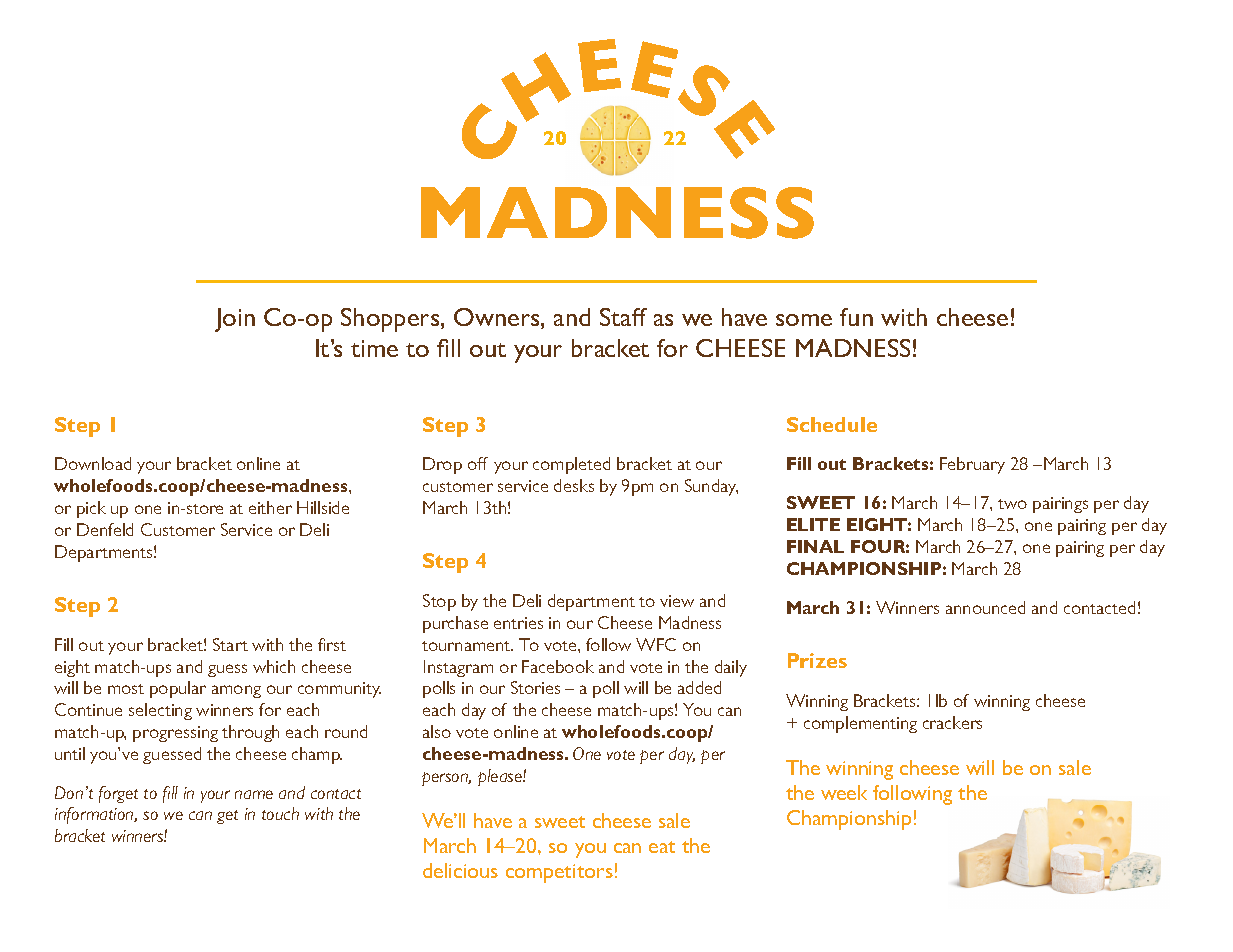  Describe the element at coordinates (280, 813) in the document. I see `touch` at that location.
